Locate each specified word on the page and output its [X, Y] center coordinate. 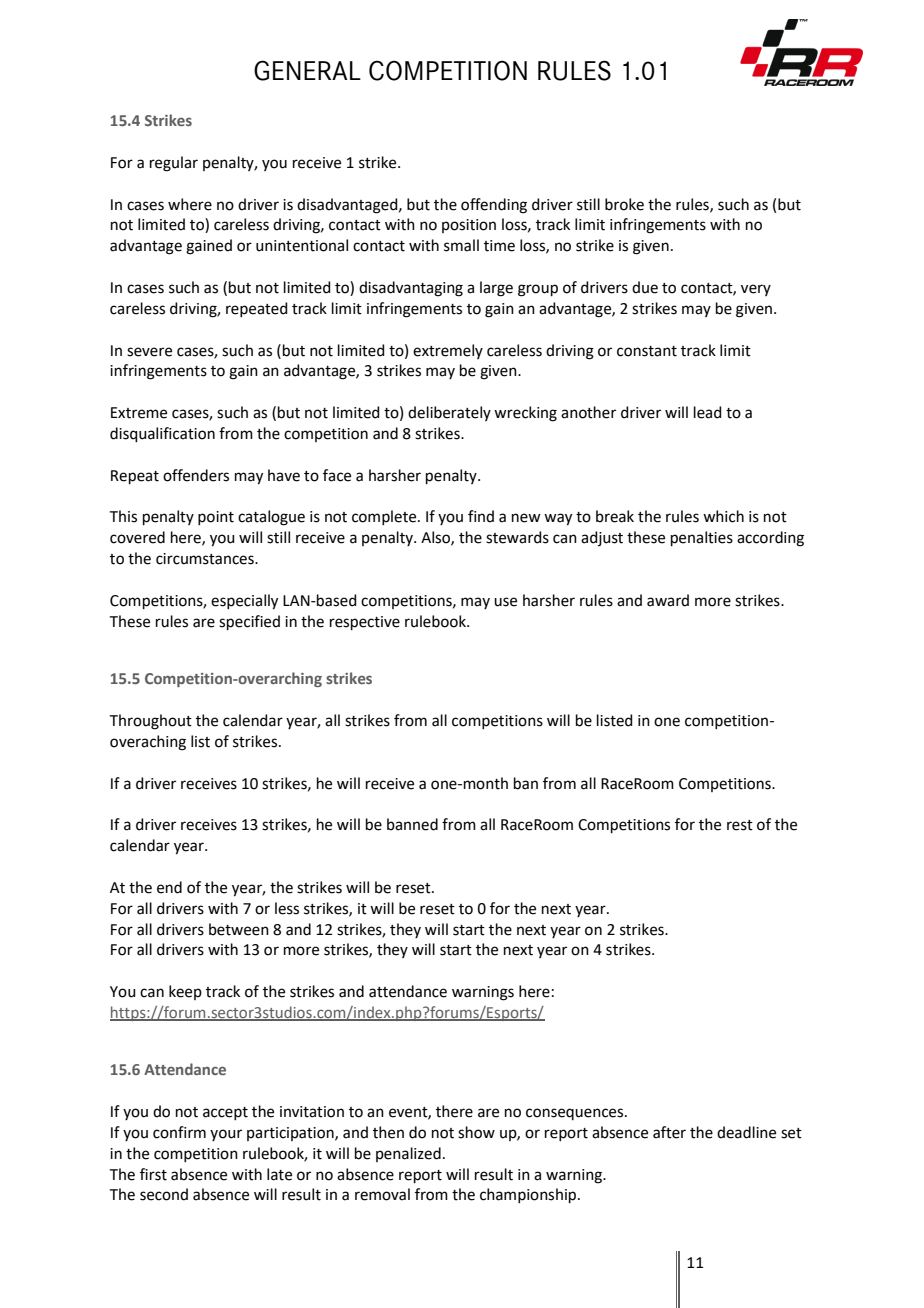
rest [740, 825]
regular [174, 164]
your [226, 1135]
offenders [196, 475]
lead [708, 412]
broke [624, 204]
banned [412, 824]
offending [494, 206]
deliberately [449, 413]
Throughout [151, 722]
